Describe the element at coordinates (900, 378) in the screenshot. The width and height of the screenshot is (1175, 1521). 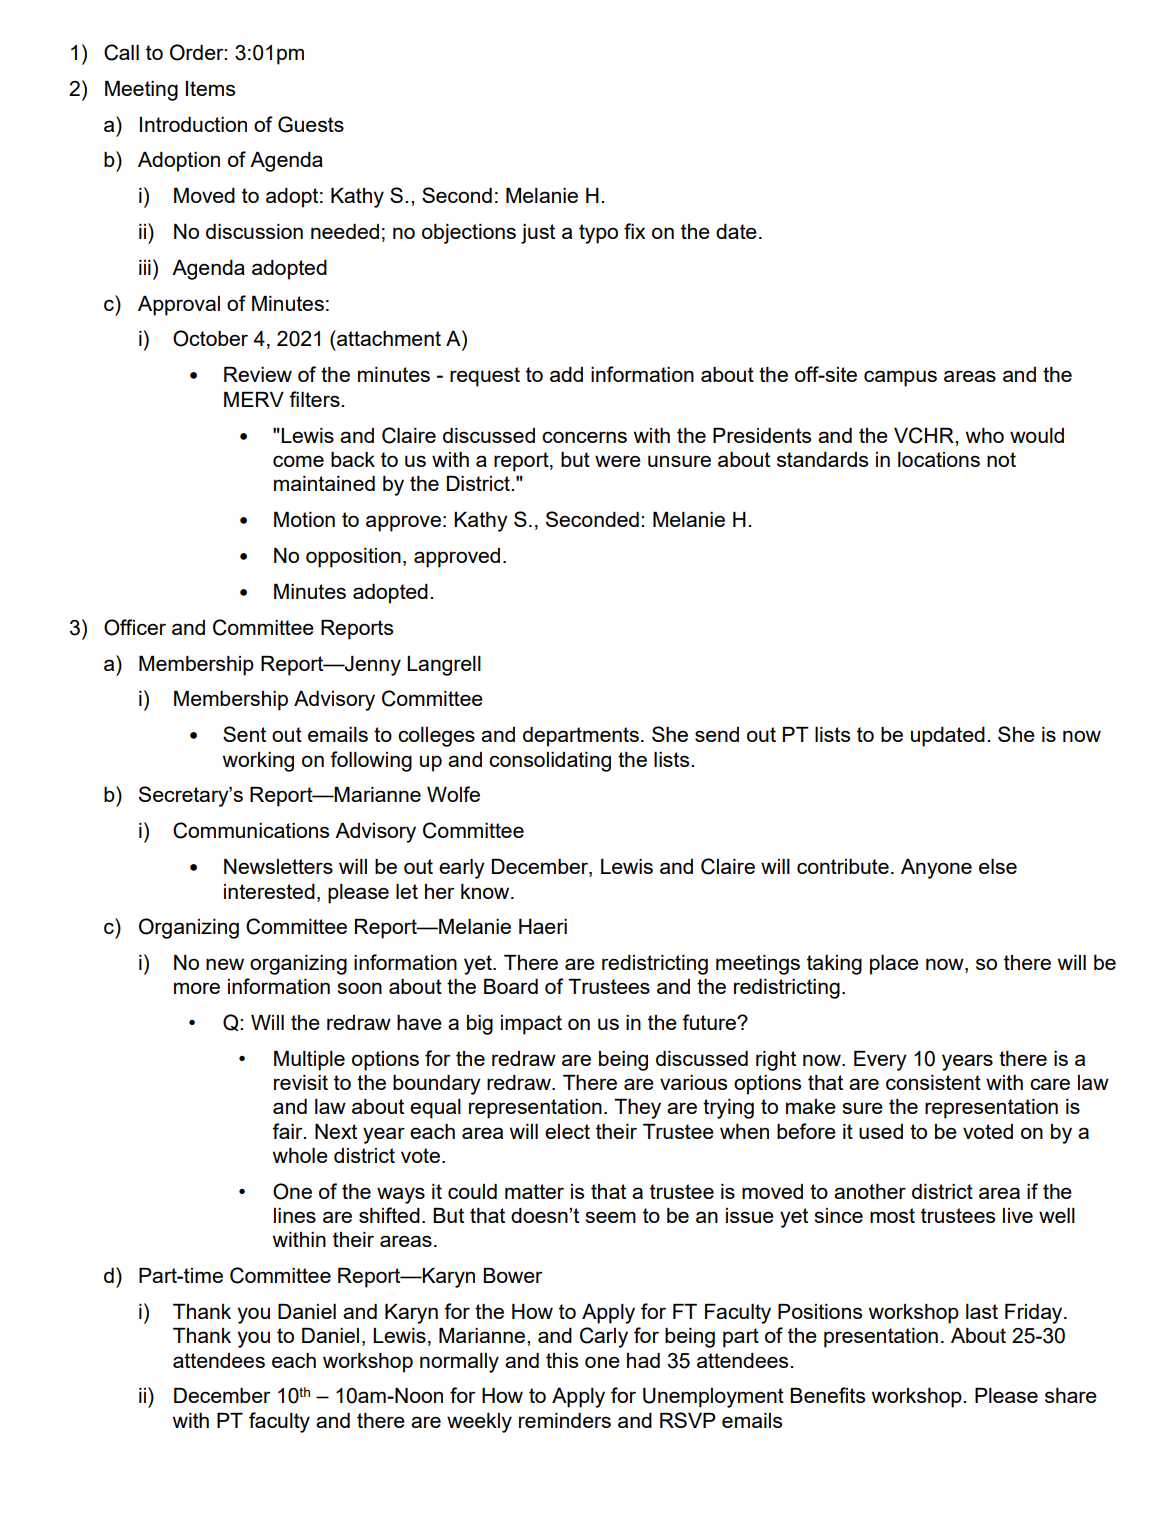
I see `campus` at that location.
